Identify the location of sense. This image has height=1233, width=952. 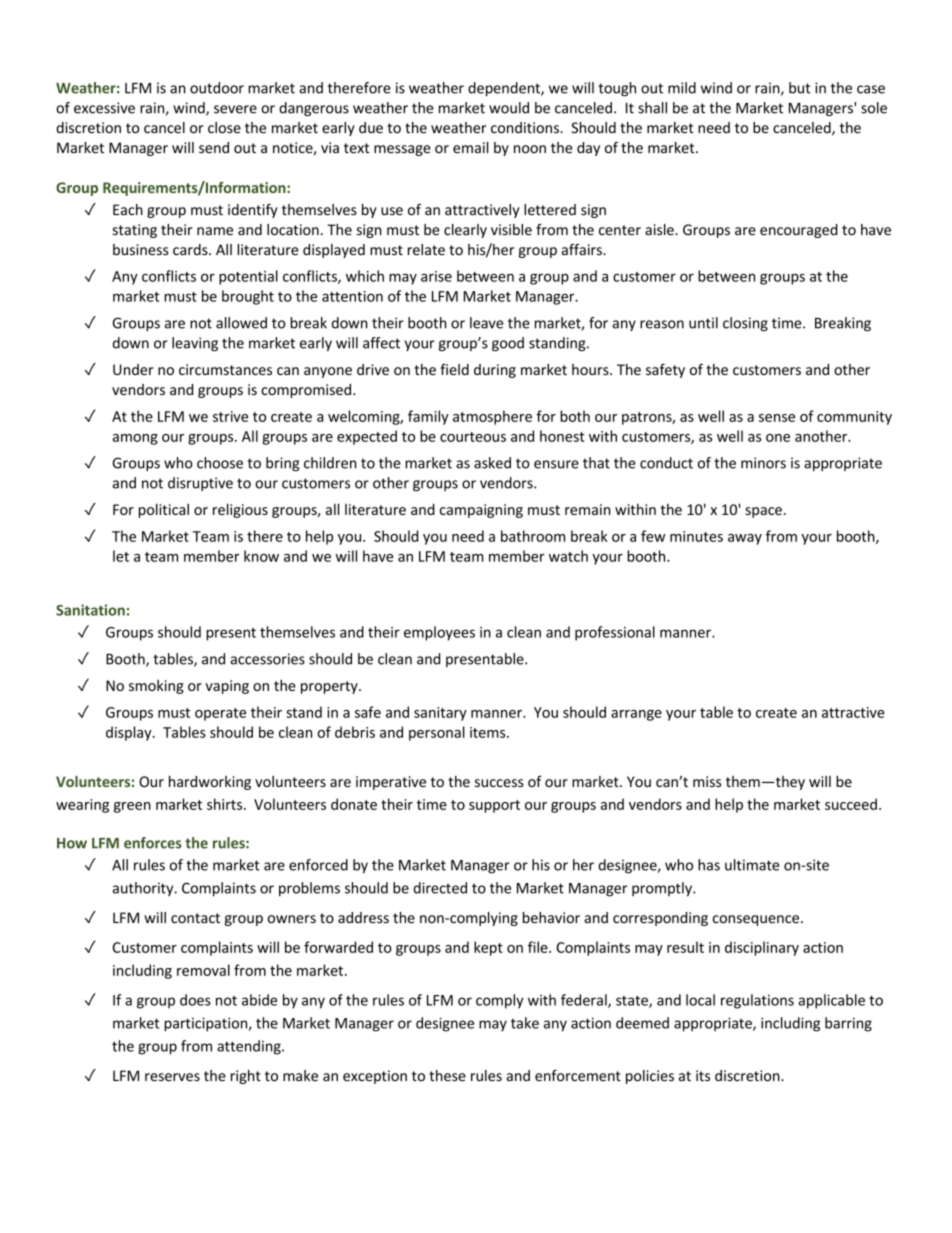
(777, 418).
